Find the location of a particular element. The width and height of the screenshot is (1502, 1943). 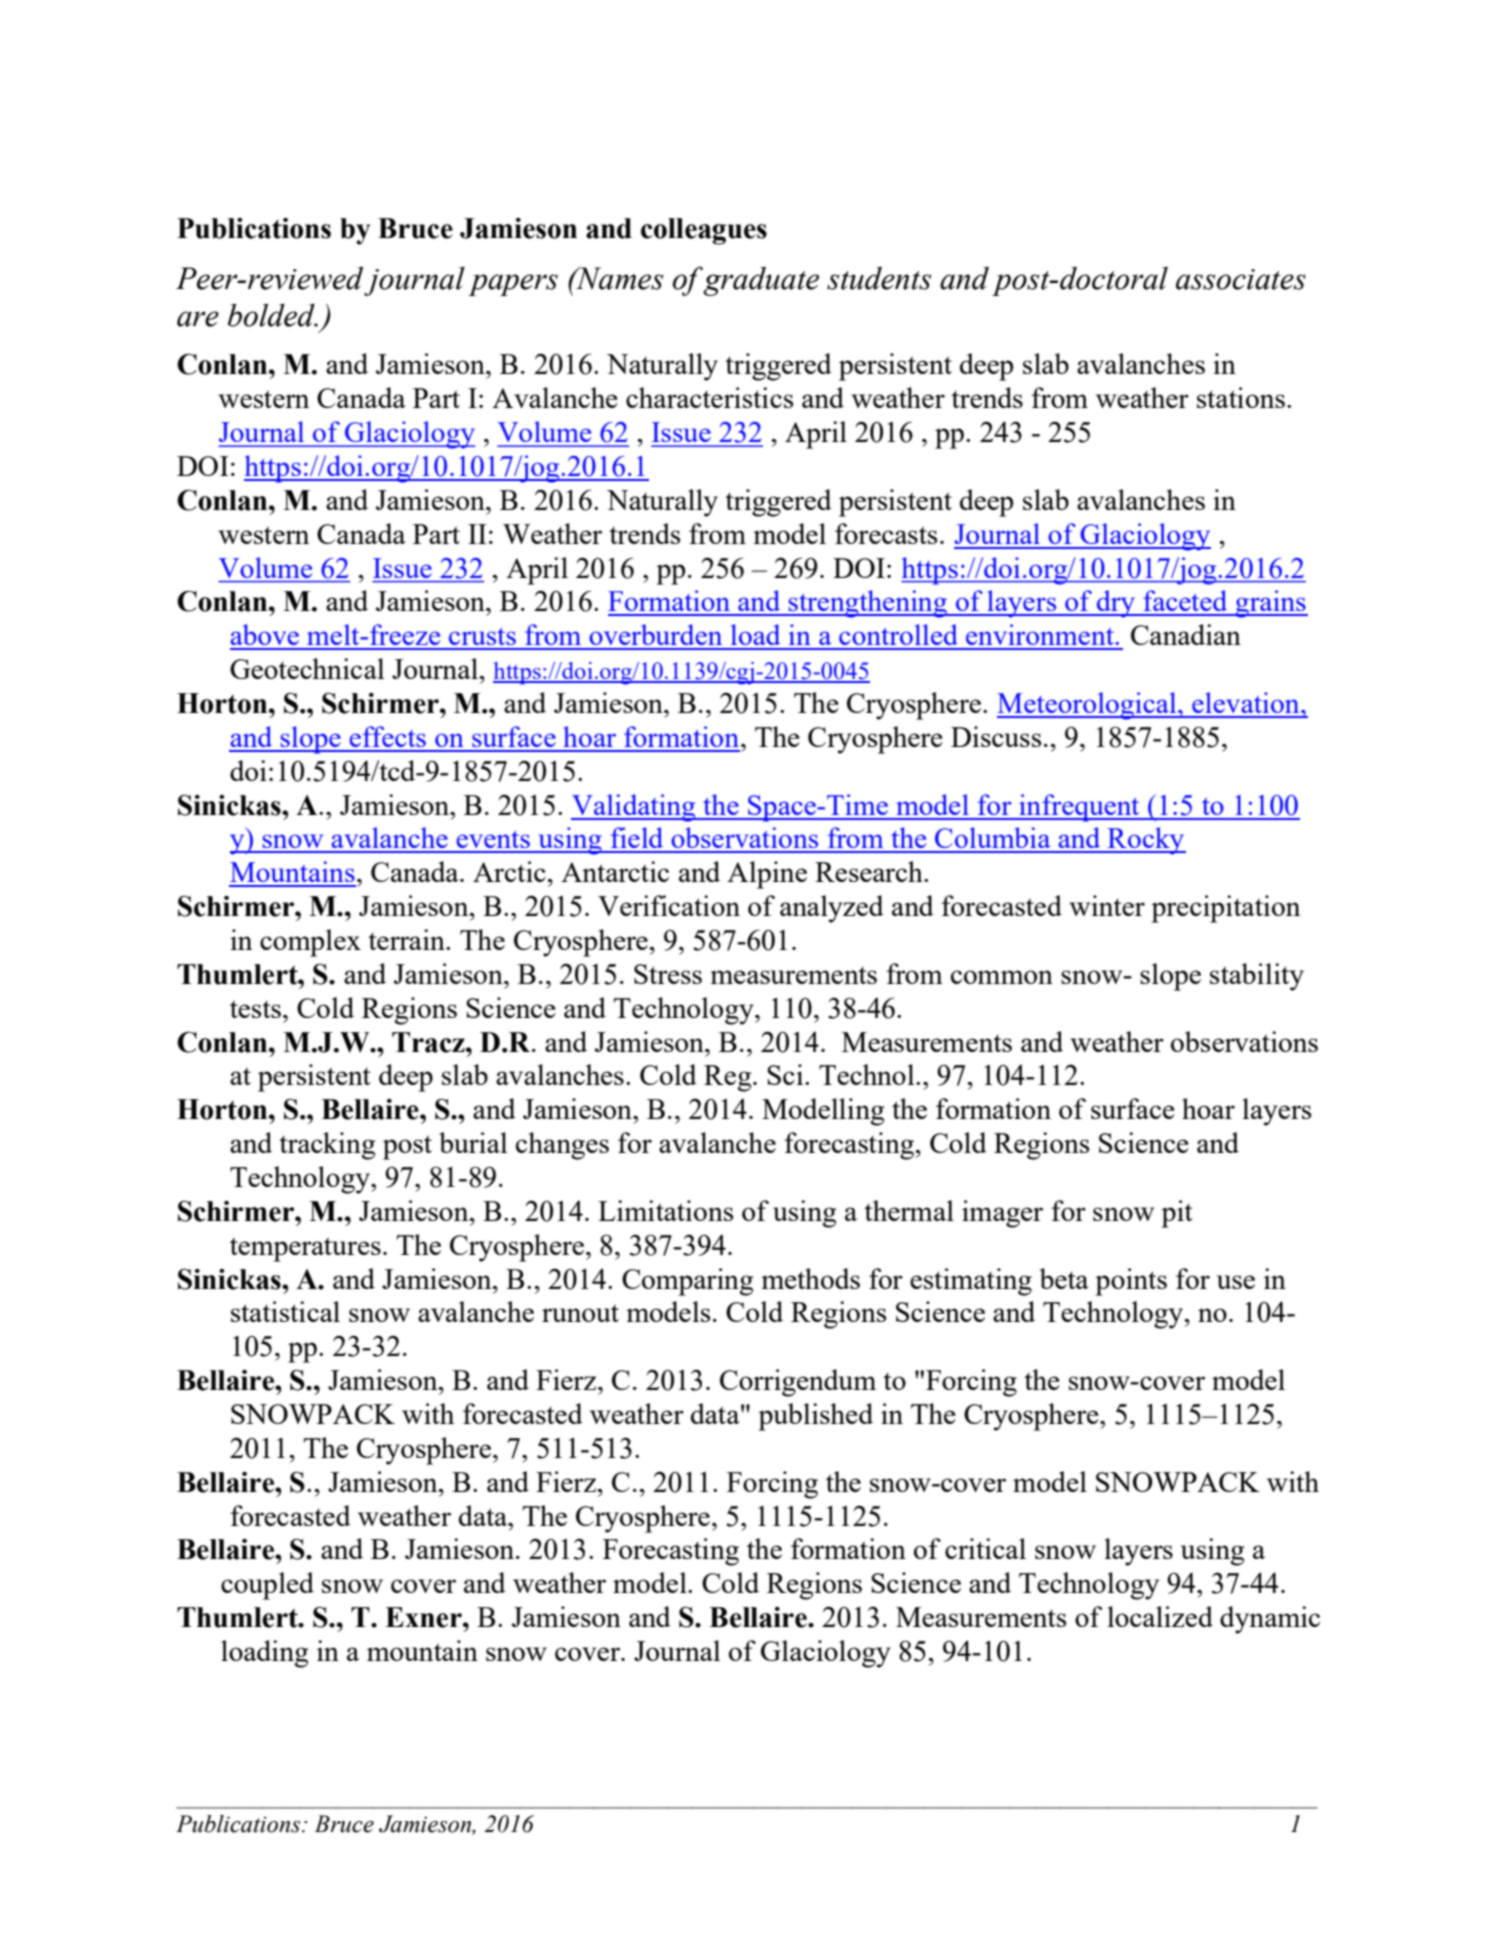

winter is located at coordinates (1107, 905).
